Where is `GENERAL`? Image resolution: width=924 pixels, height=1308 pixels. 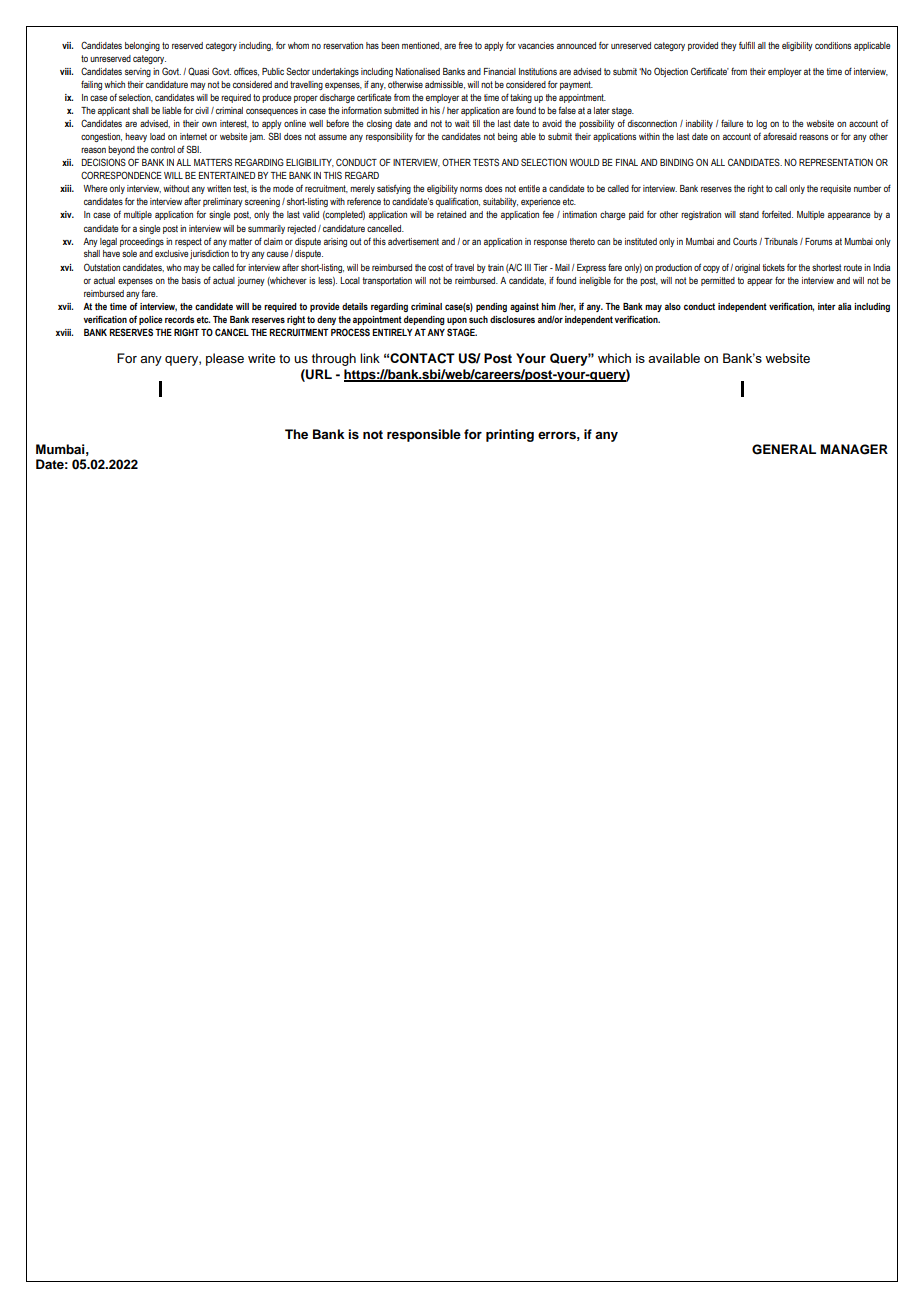 GENERAL is located at coordinates (784, 449).
